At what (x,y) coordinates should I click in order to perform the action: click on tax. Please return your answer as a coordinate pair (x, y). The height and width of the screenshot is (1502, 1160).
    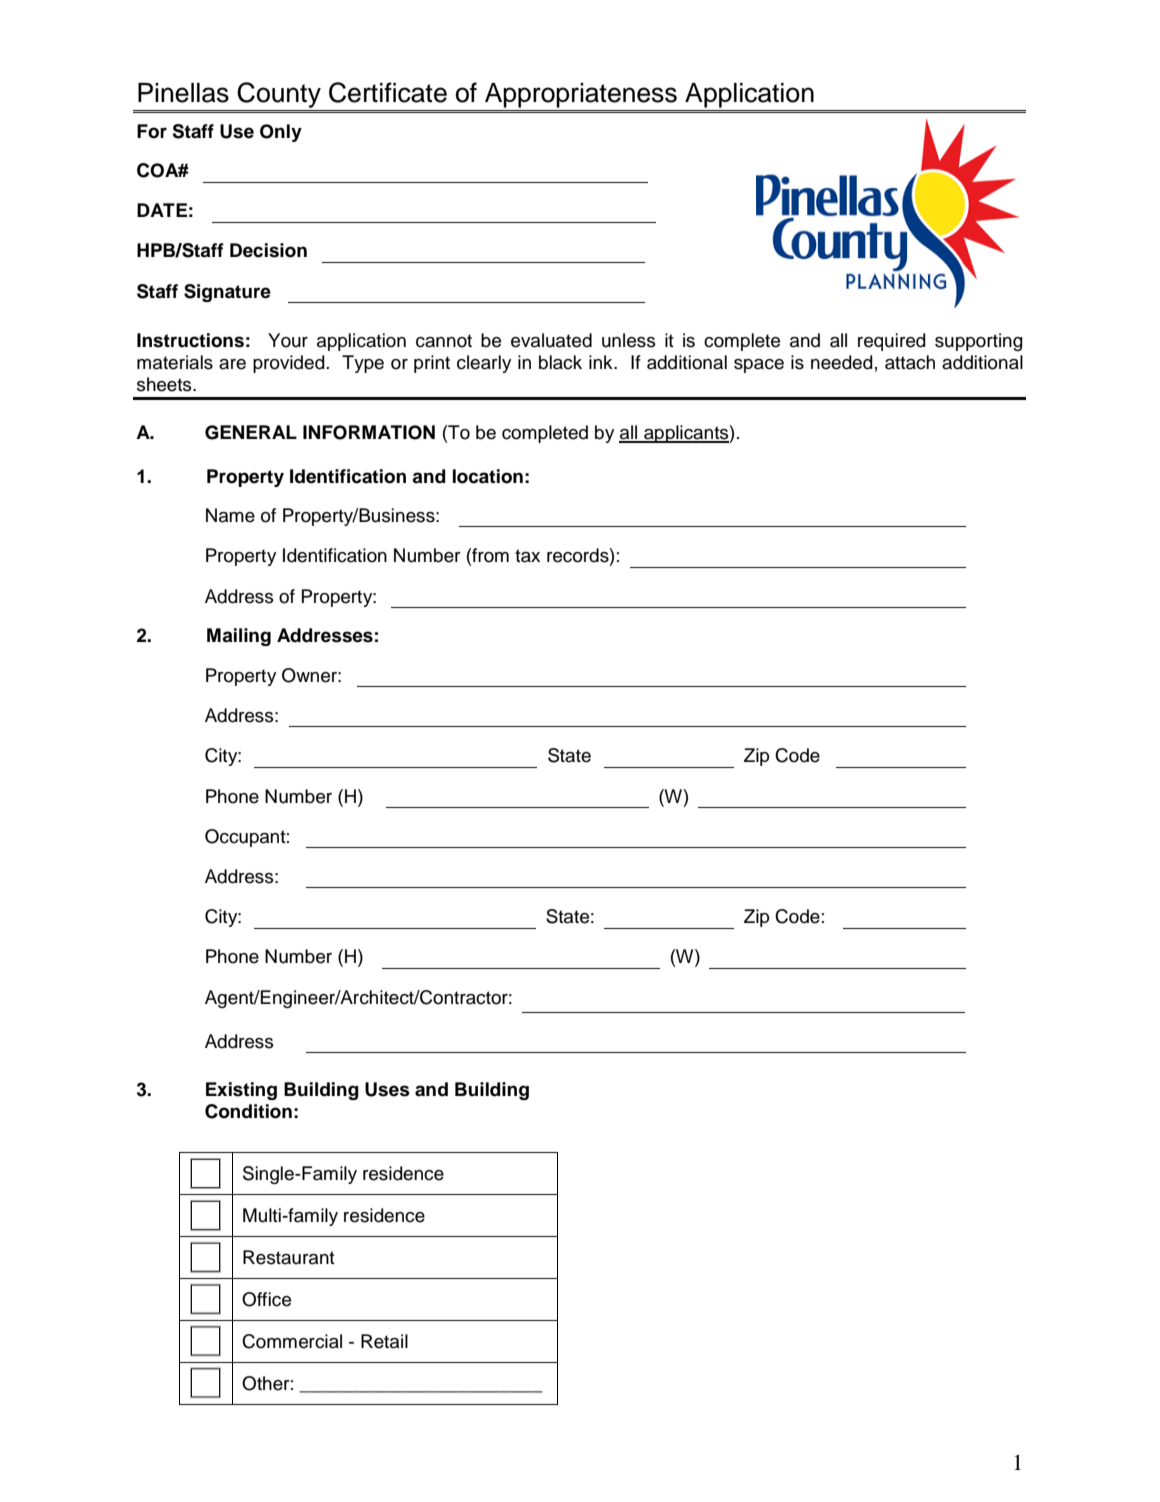
    Looking at the image, I should click on (527, 556).
